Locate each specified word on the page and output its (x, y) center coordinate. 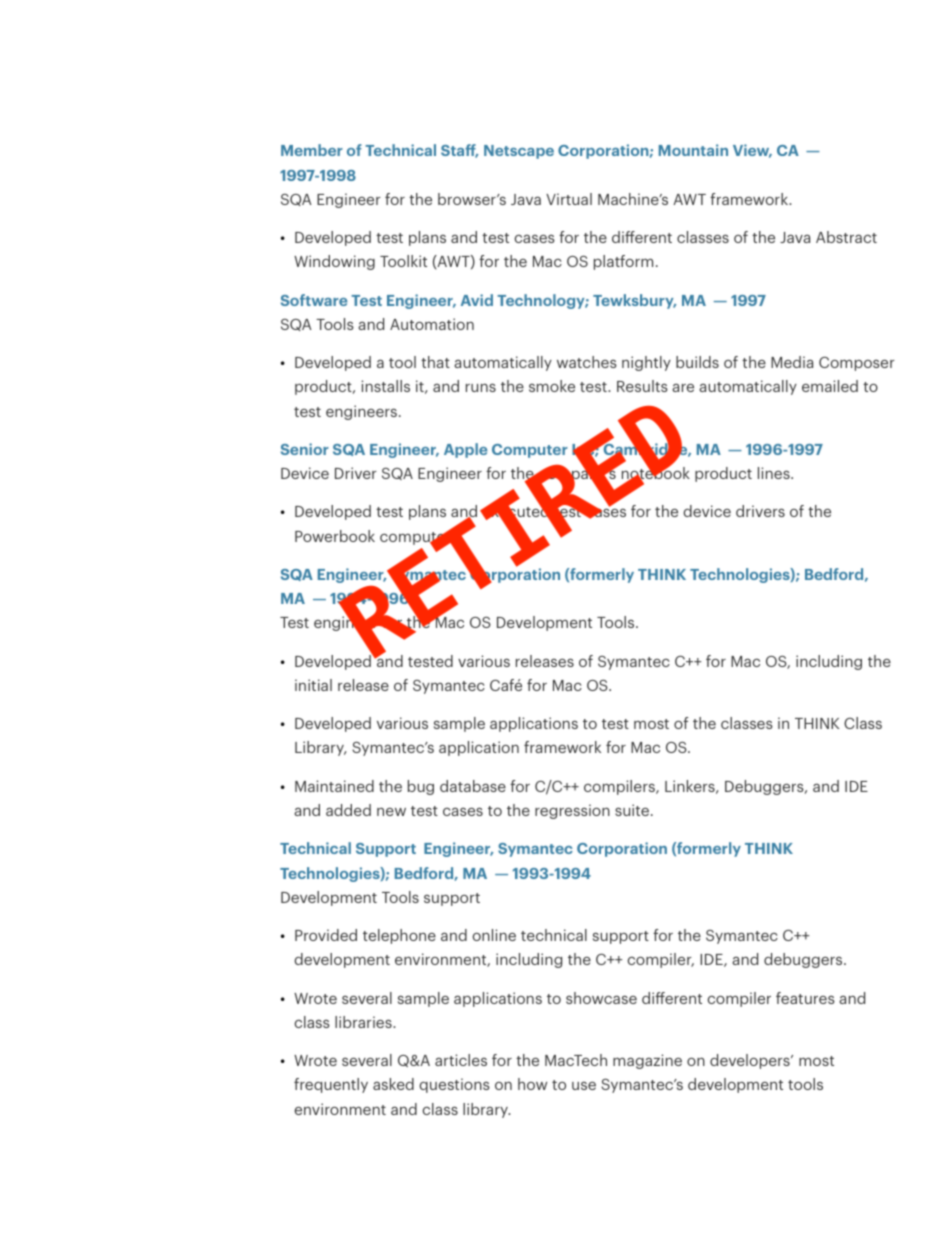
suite (633, 810)
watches (587, 362)
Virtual (569, 199)
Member (312, 150)
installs (385, 386)
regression (572, 811)
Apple (465, 450)
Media (792, 362)
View (752, 151)
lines (775, 473)
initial (313, 685)
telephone (399, 936)
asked (393, 1084)
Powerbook (335, 536)
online (494, 935)
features (805, 998)
